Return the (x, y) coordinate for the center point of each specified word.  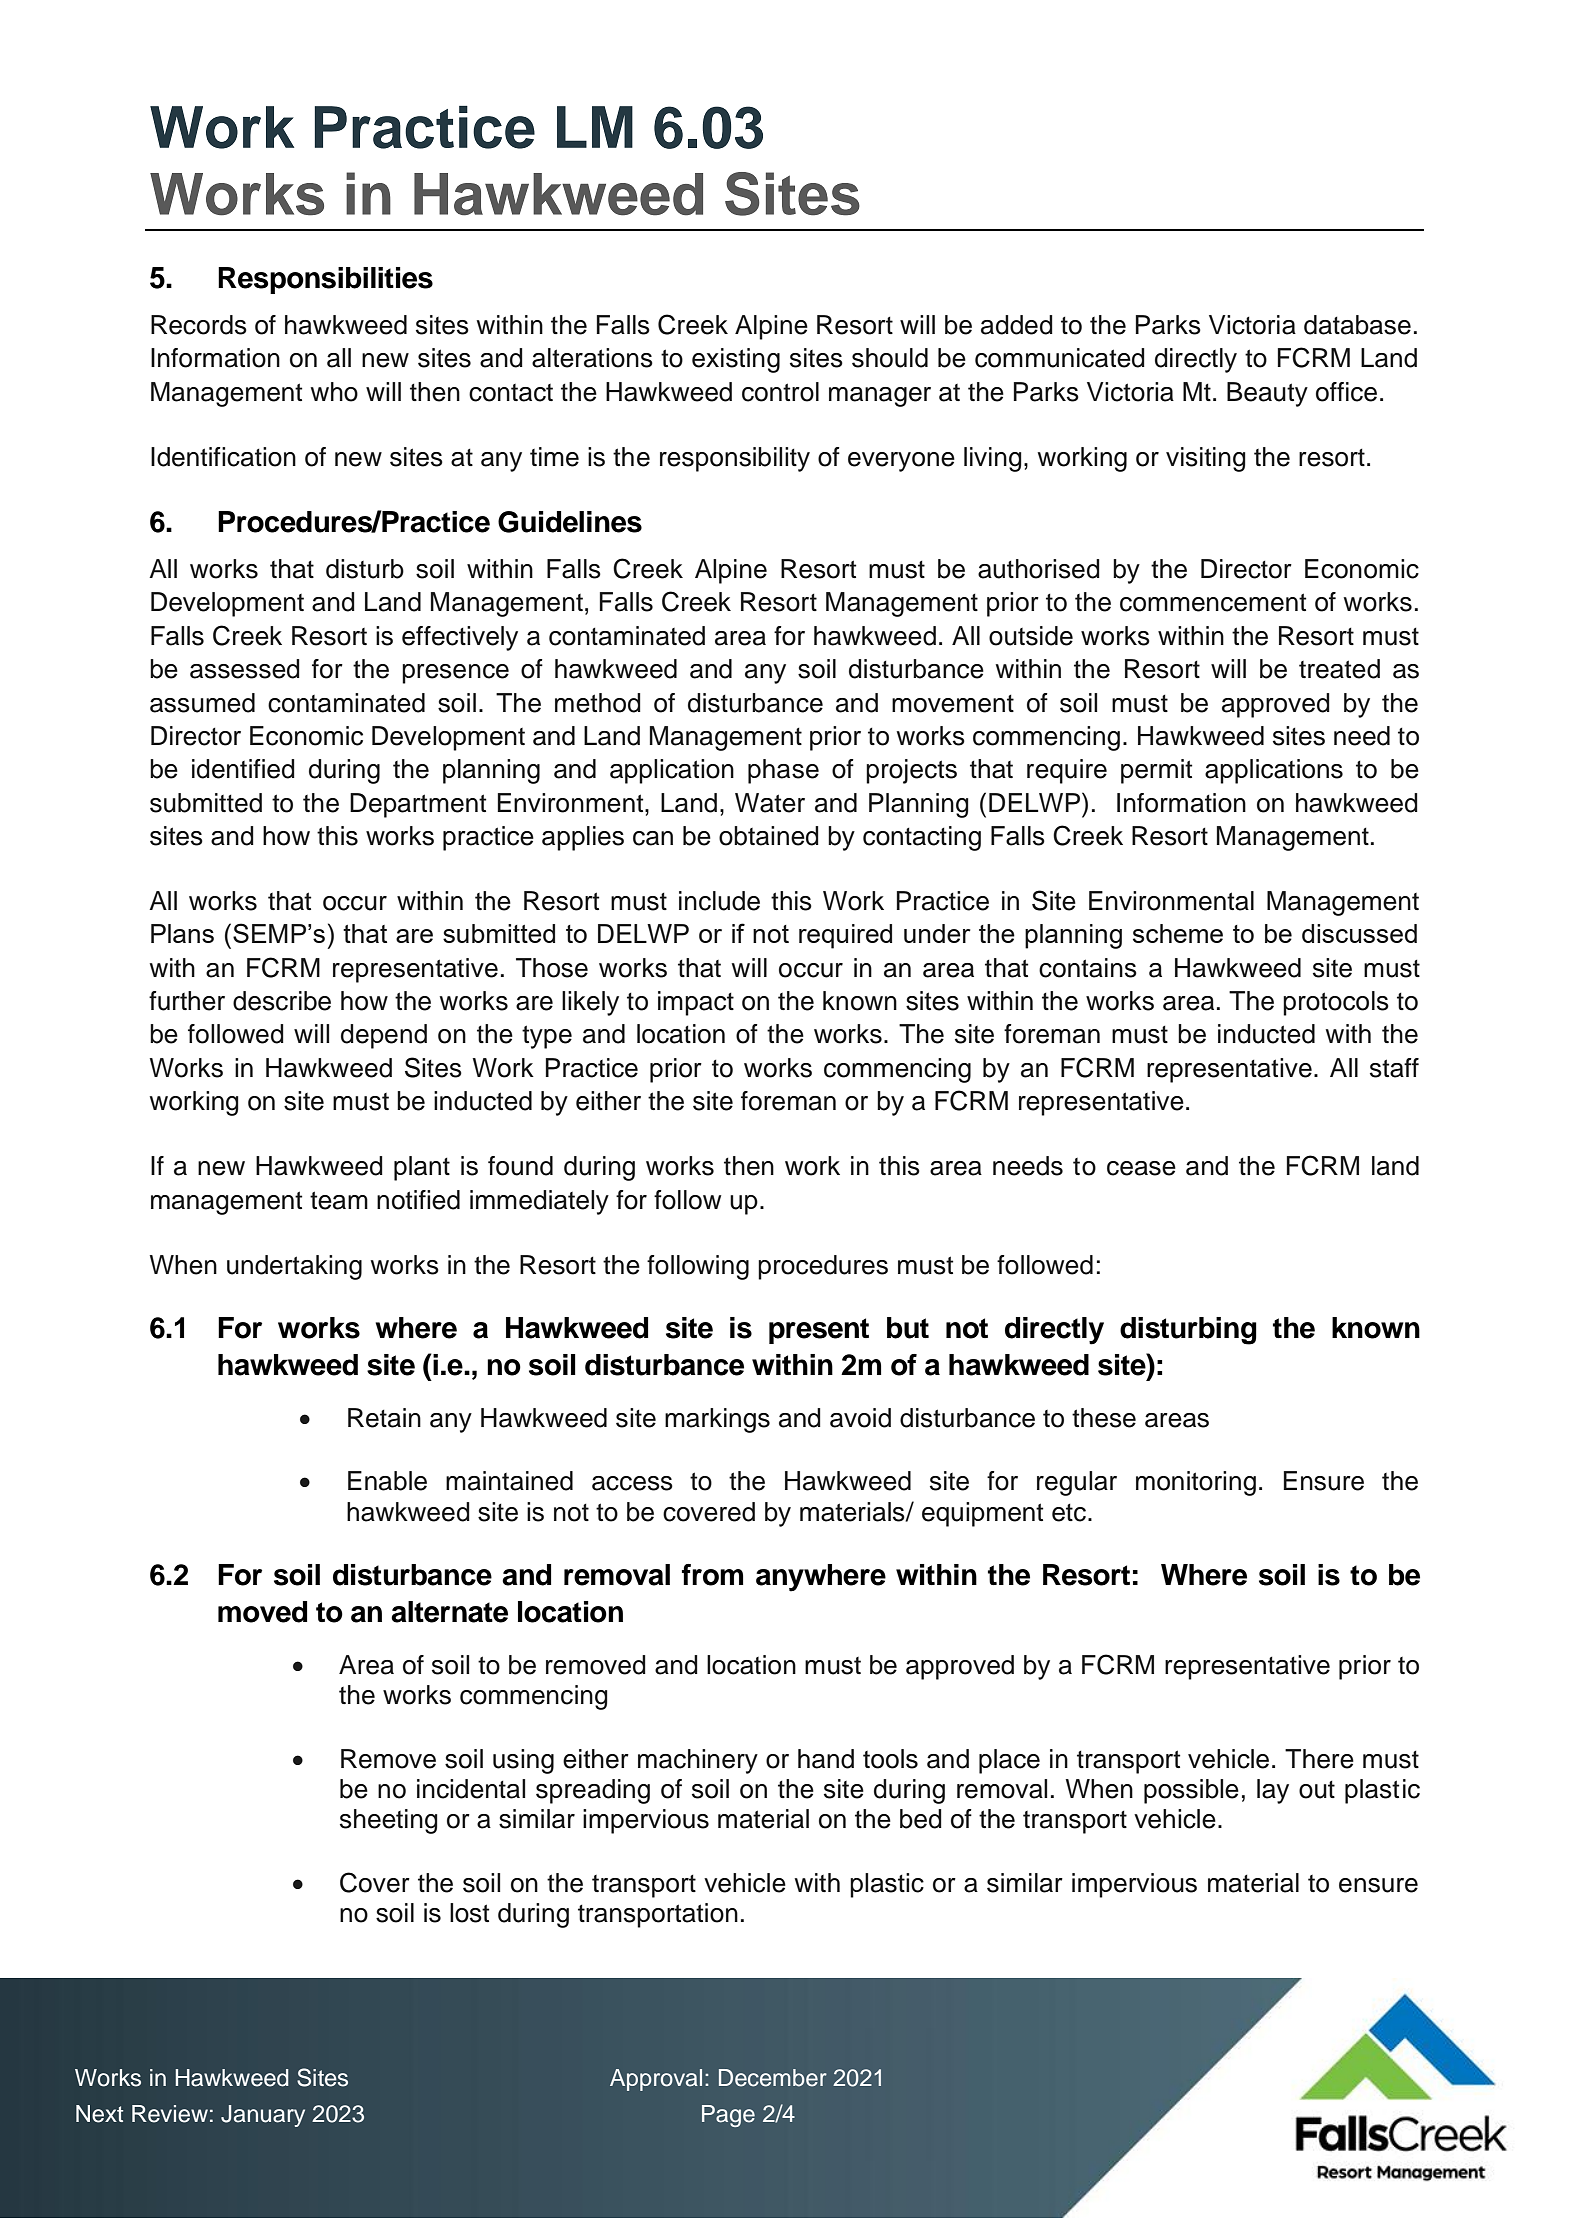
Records (199, 325)
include (719, 901)
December (773, 2078)
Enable (387, 1481)
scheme (1178, 933)
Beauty (1267, 394)
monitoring (1196, 1483)
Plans (182, 933)
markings (717, 1420)
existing (736, 360)
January (263, 2116)
